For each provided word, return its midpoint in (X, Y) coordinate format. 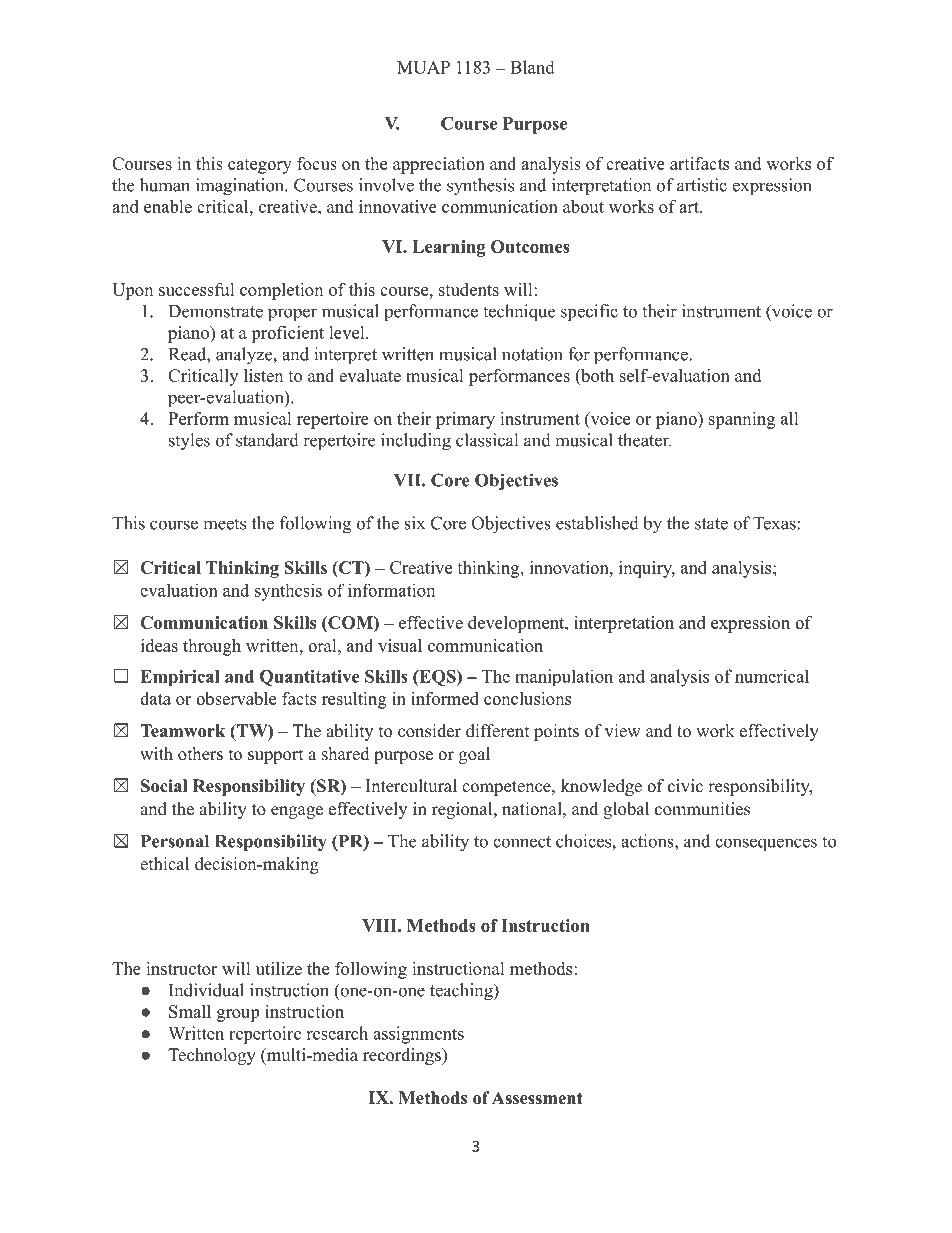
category (260, 166)
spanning (742, 420)
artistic (702, 185)
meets (224, 524)
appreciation (439, 165)
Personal (175, 841)
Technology (212, 1056)
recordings (403, 1056)
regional (463, 810)
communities (702, 809)
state (711, 524)
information (391, 590)
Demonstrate (216, 311)
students (469, 289)
